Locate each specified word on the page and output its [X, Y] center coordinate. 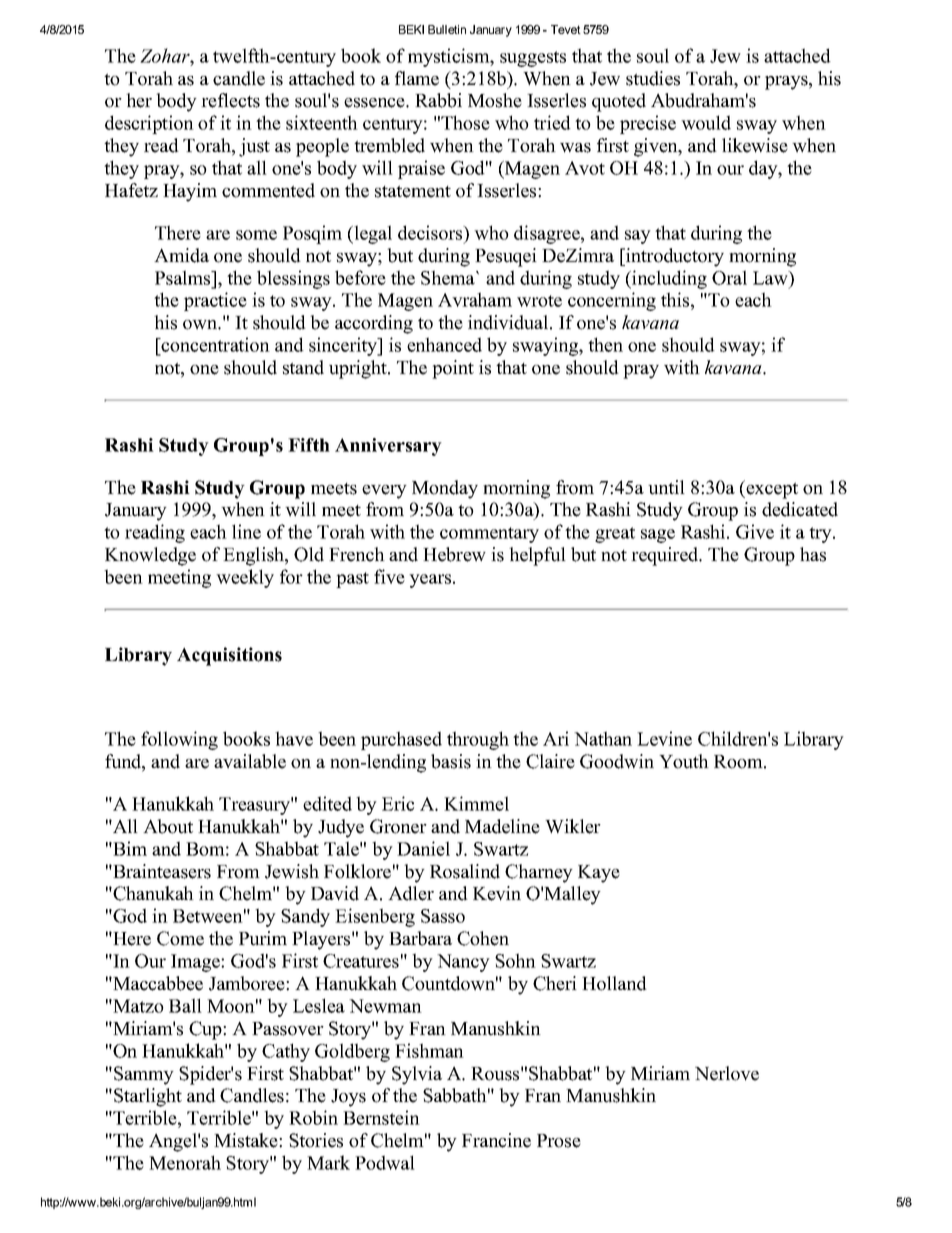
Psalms [184, 277]
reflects [230, 100]
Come [180, 938]
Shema [449, 277]
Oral [729, 277]
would [706, 122]
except [771, 489]
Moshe [495, 100]
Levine [664, 738]
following [179, 740]
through [478, 740]
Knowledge [150, 556]
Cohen [483, 938]
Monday [445, 489]
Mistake [247, 1140]
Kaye [599, 874]
